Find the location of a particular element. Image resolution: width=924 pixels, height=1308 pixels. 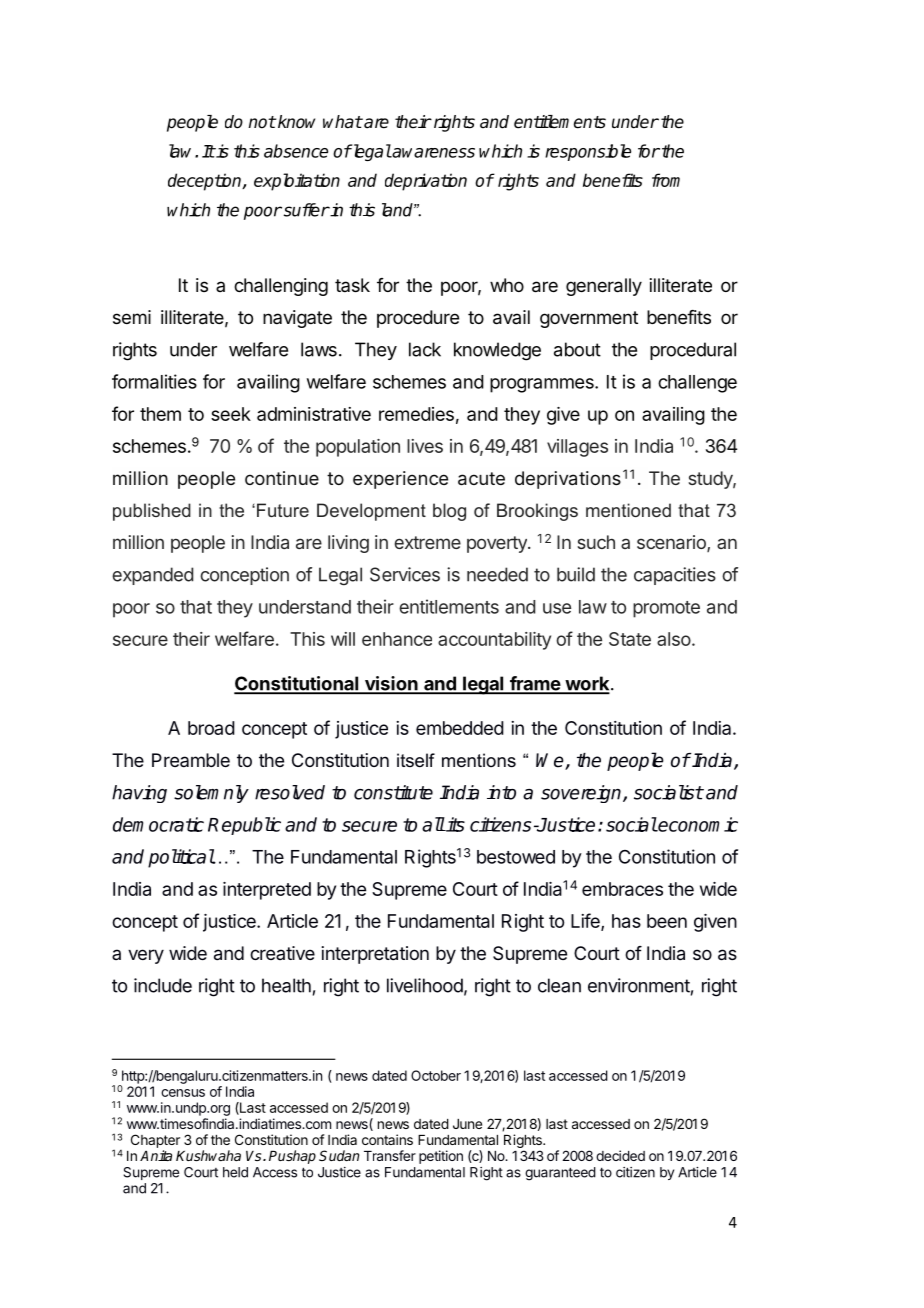

Chapter is located at coordinates (155, 1141).
